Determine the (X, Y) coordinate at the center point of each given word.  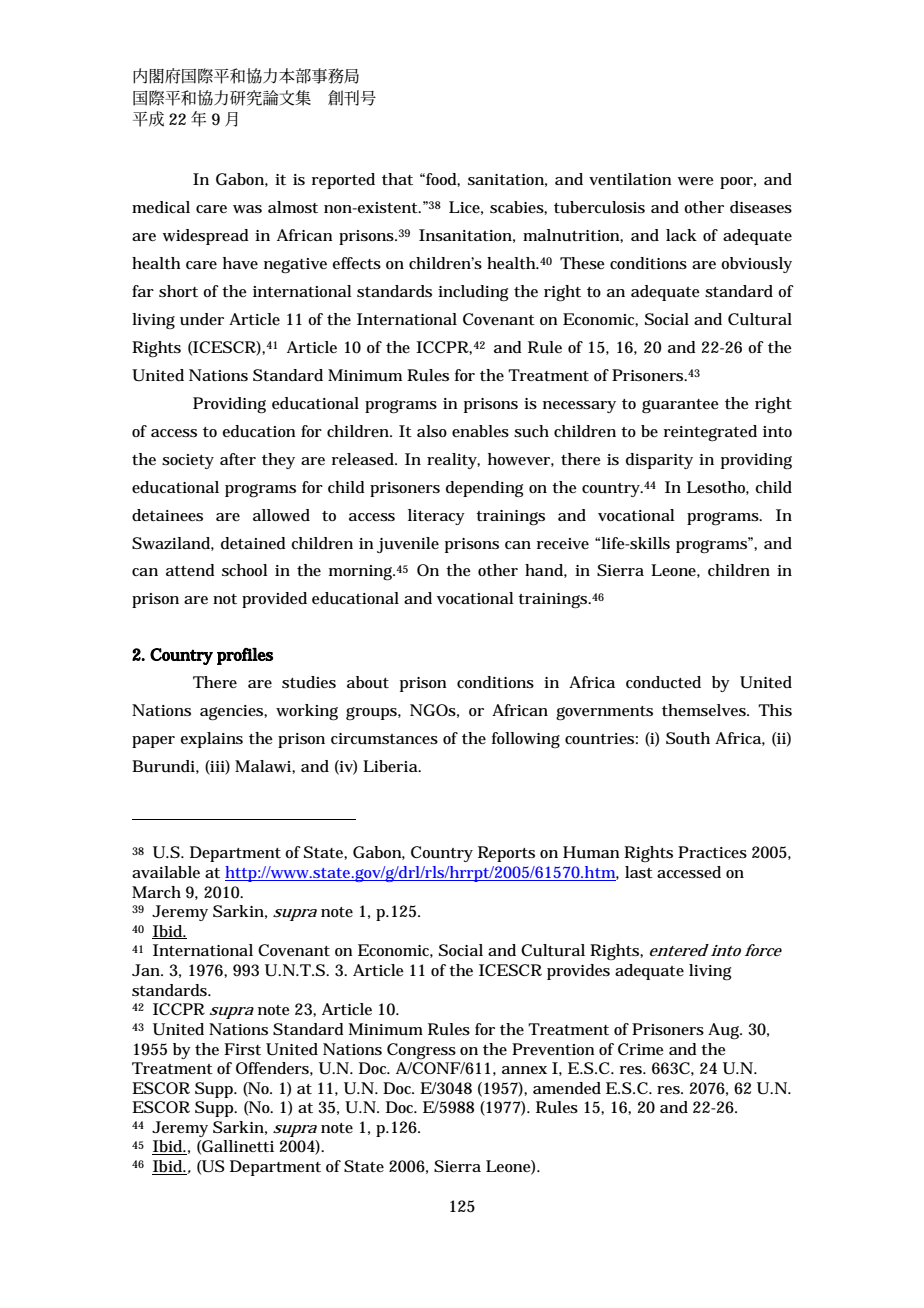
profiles (245, 656)
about (368, 682)
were (696, 181)
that (397, 179)
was (247, 209)
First (242, 1049)
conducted (663, 682)
